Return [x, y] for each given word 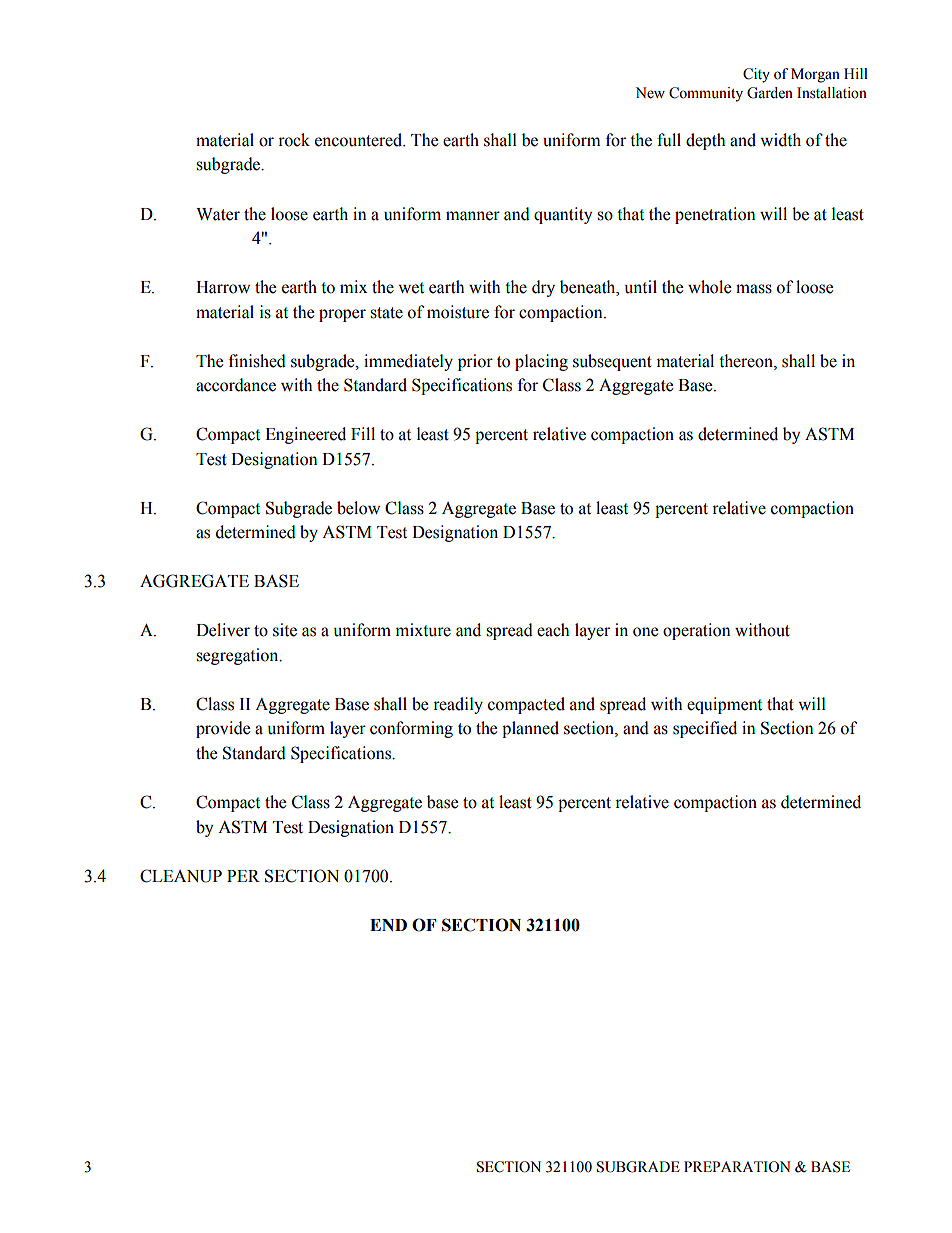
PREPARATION [737, 1167]
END [388, 925]
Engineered [305, 435]
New [650, 93]
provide [223, 729]
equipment [724, 705]
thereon [747, 361]
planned [530, 729]
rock [294, 140]
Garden [770, 93]
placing [541, 362]
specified [705, 729]
